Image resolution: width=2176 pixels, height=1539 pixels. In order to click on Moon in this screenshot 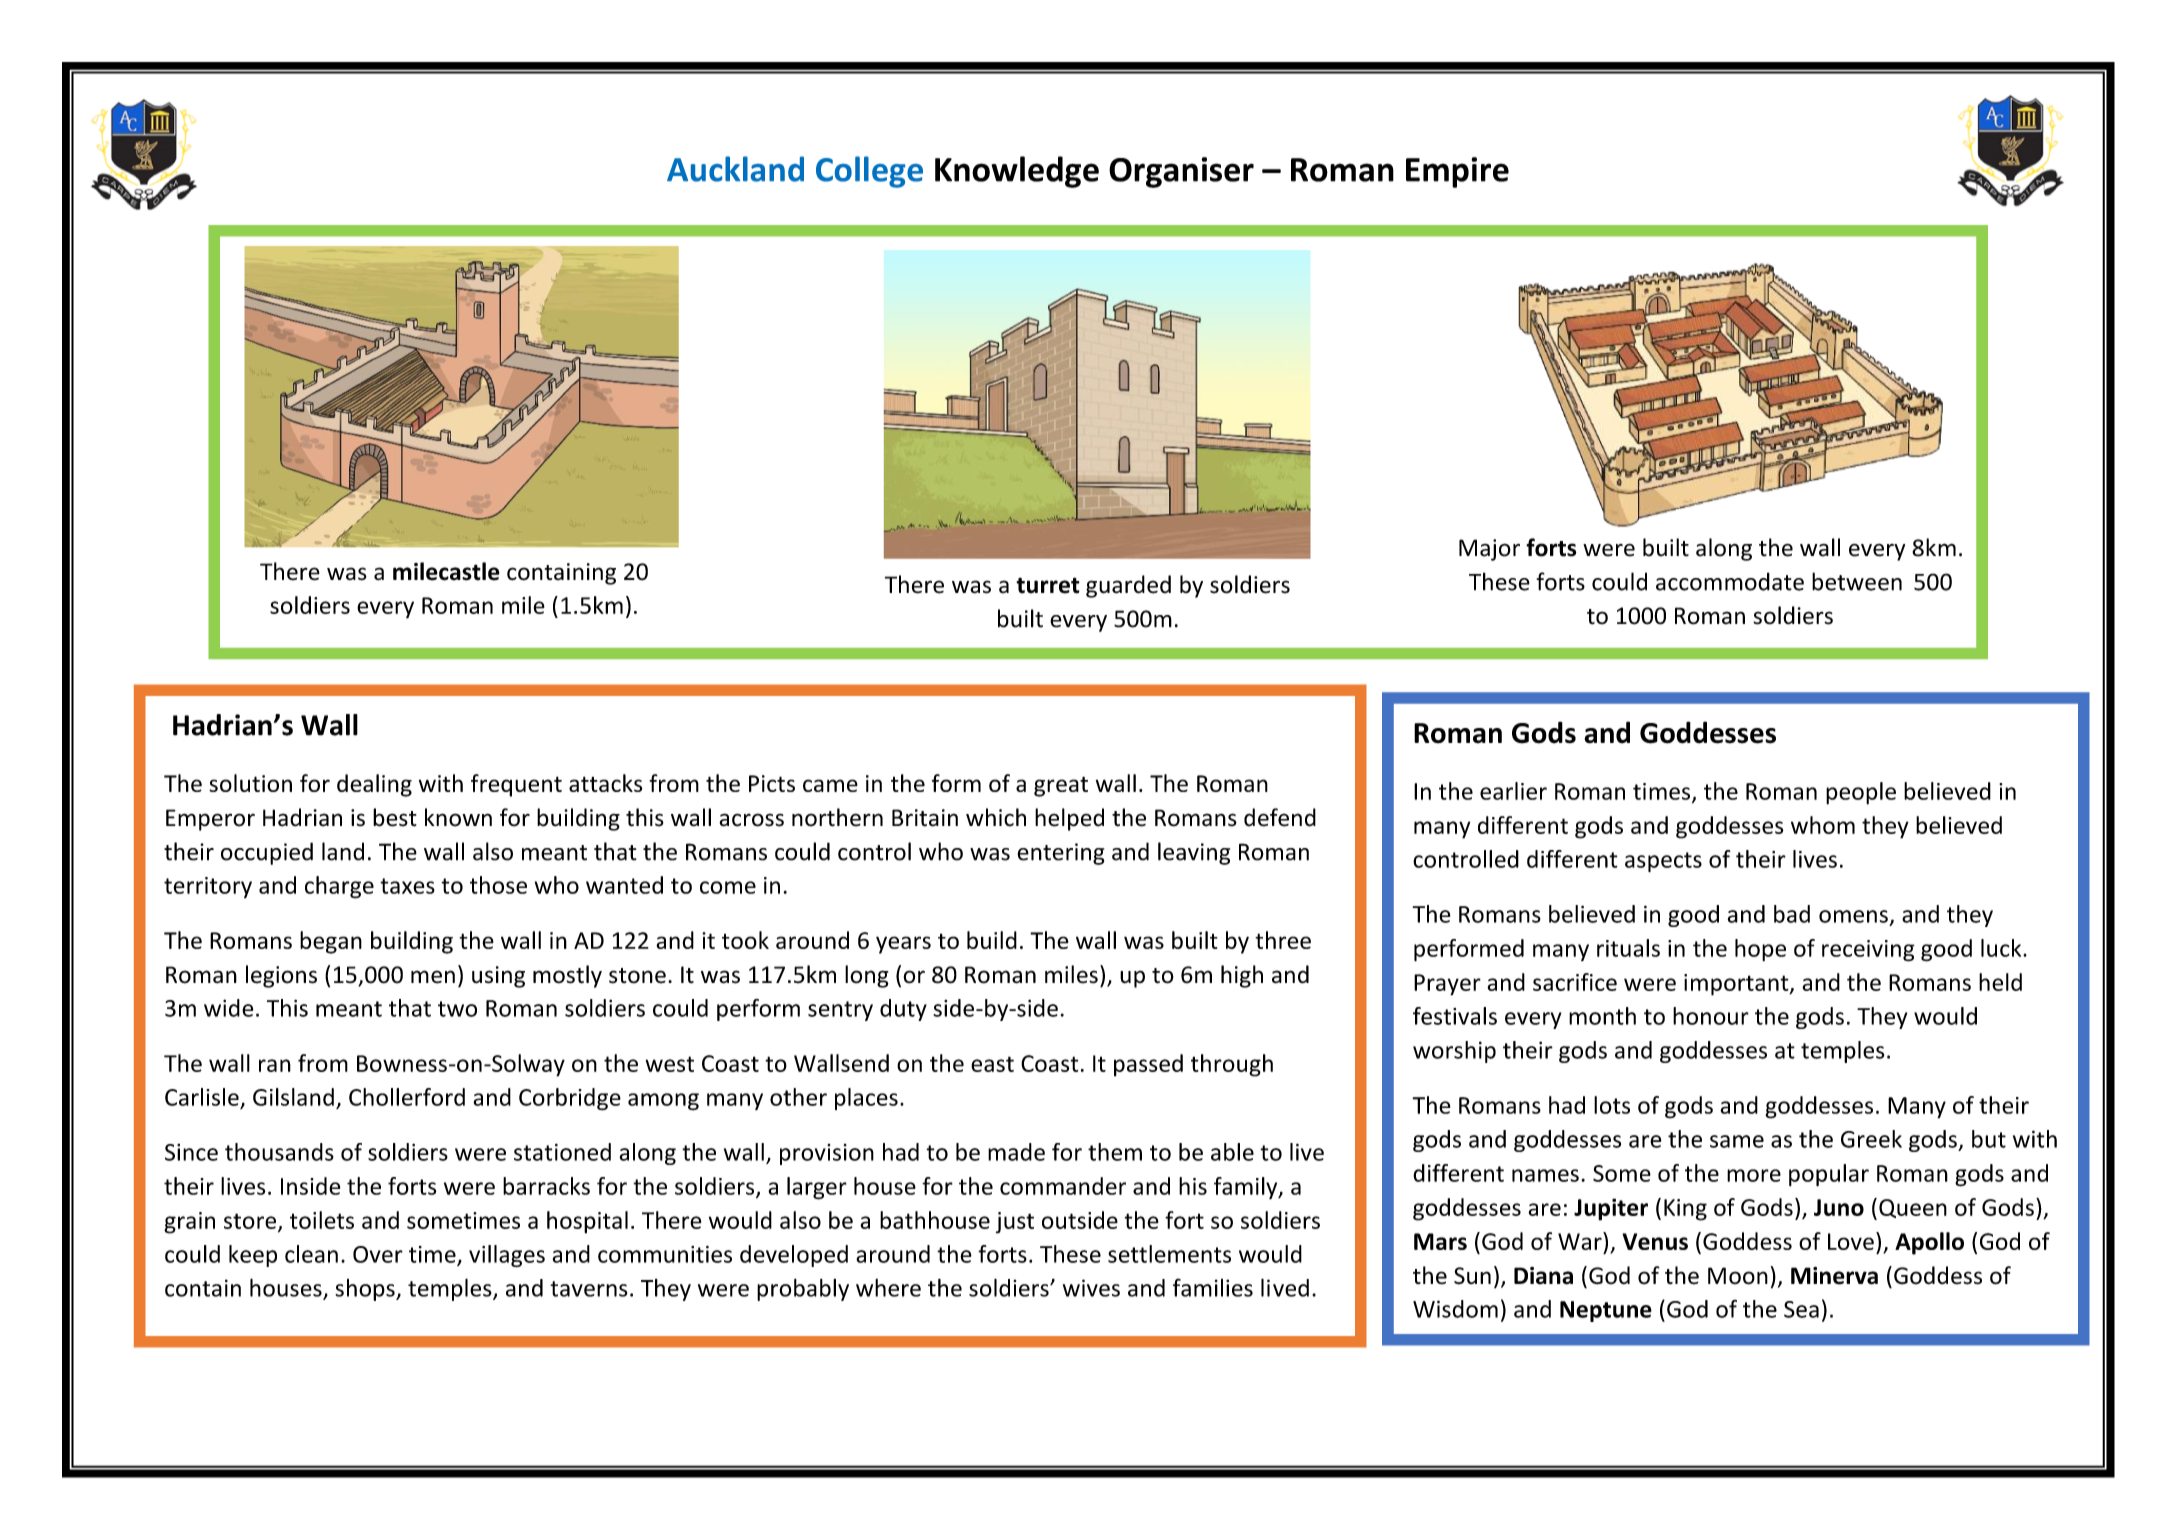, I will do `click(1738, 1276)`.
